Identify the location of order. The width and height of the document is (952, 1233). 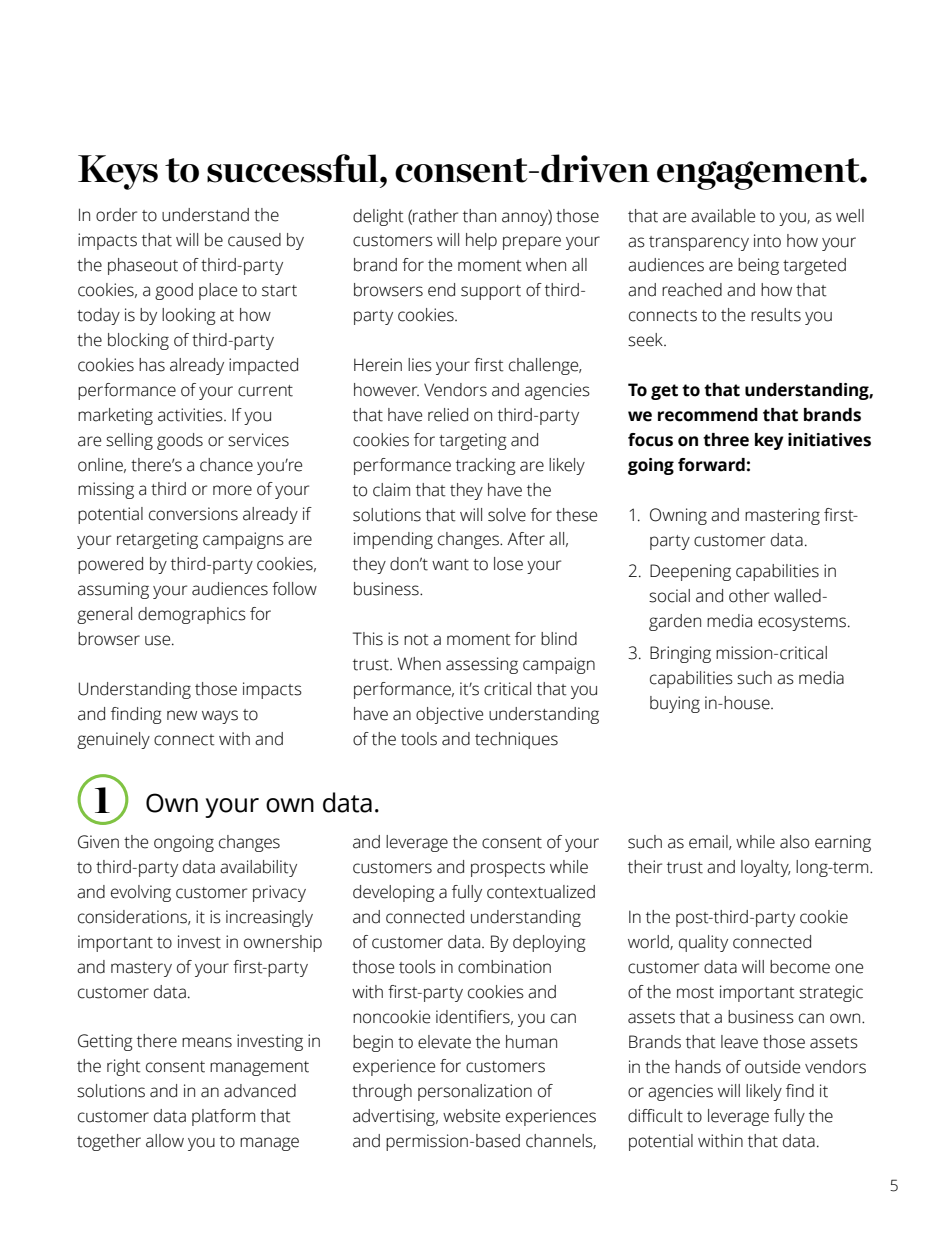
(116, 215).
